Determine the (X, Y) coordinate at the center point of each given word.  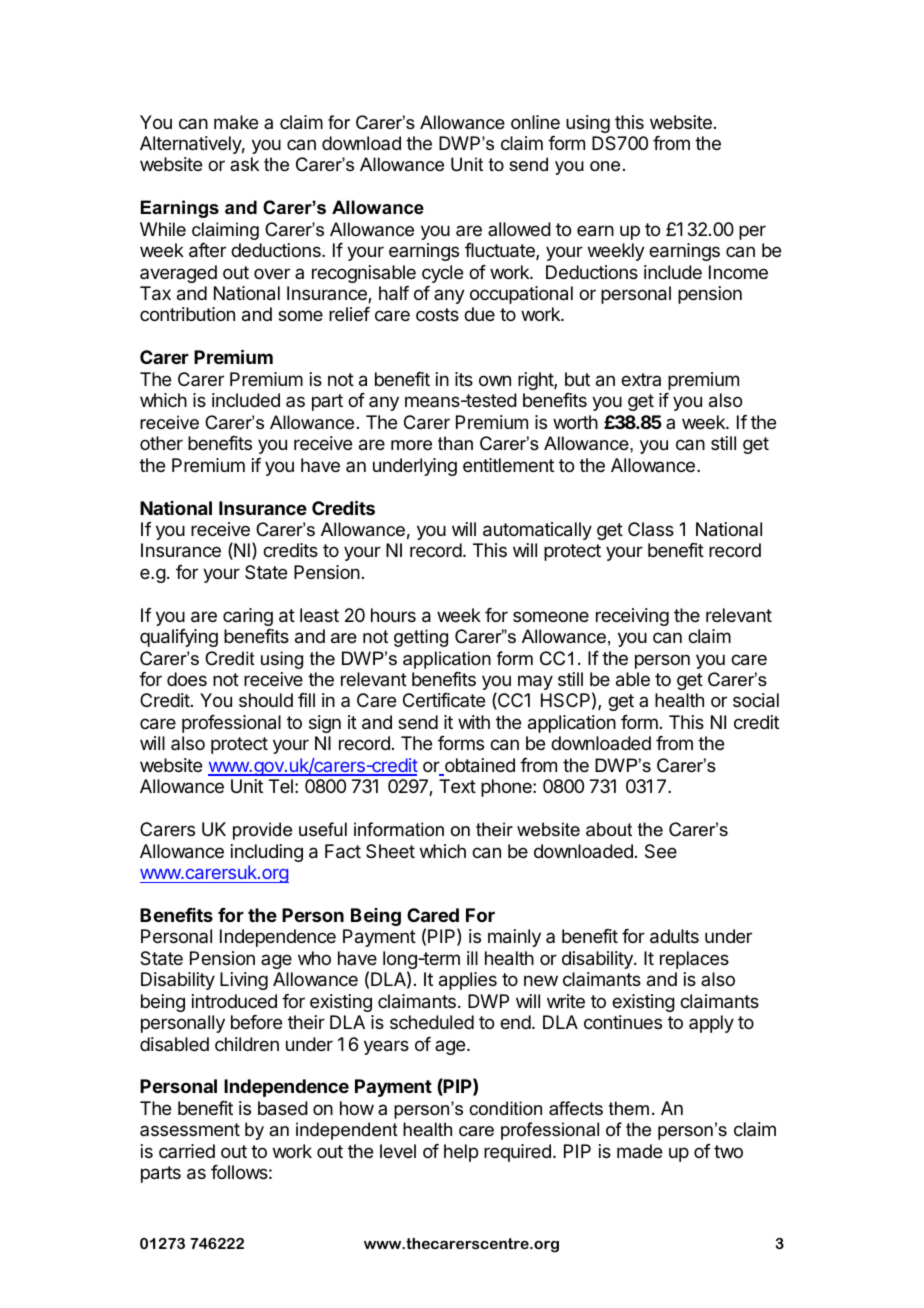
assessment (190, 1129)
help (461, 1153)
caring (248, 617)
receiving (632, 617)
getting (421, 638)
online (535, 122)
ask (244, 164)
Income (738, 272)
